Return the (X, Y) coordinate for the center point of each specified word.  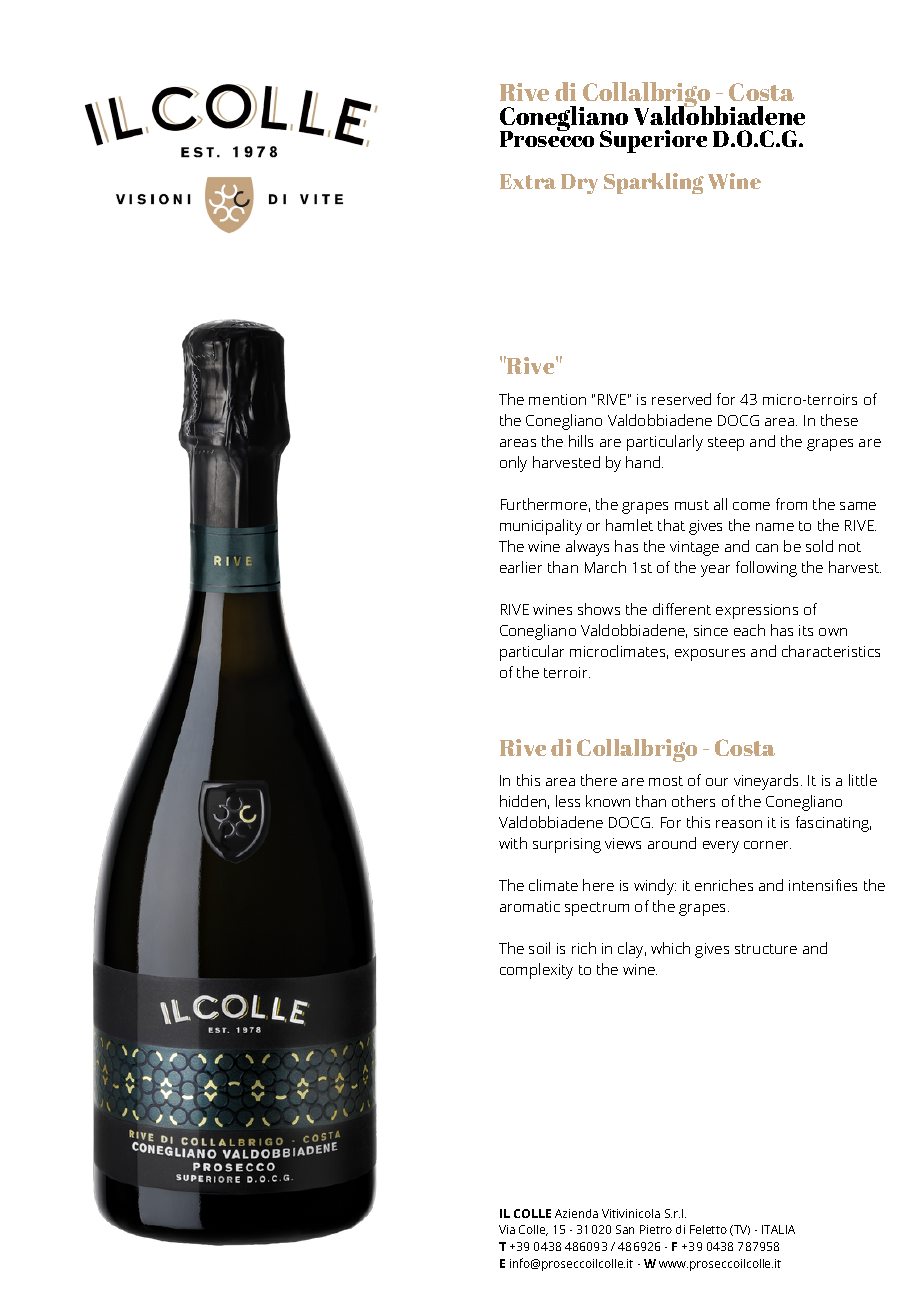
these (839, 420)
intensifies (823, 885)
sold (819, 546)
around (672, 843)
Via (507, 1229)
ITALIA (778, 1229)
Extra (528, 181)
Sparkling (654, 183)
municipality (541, 527)
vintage (694, 548)
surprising (567, 845)
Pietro (656, 1229)
